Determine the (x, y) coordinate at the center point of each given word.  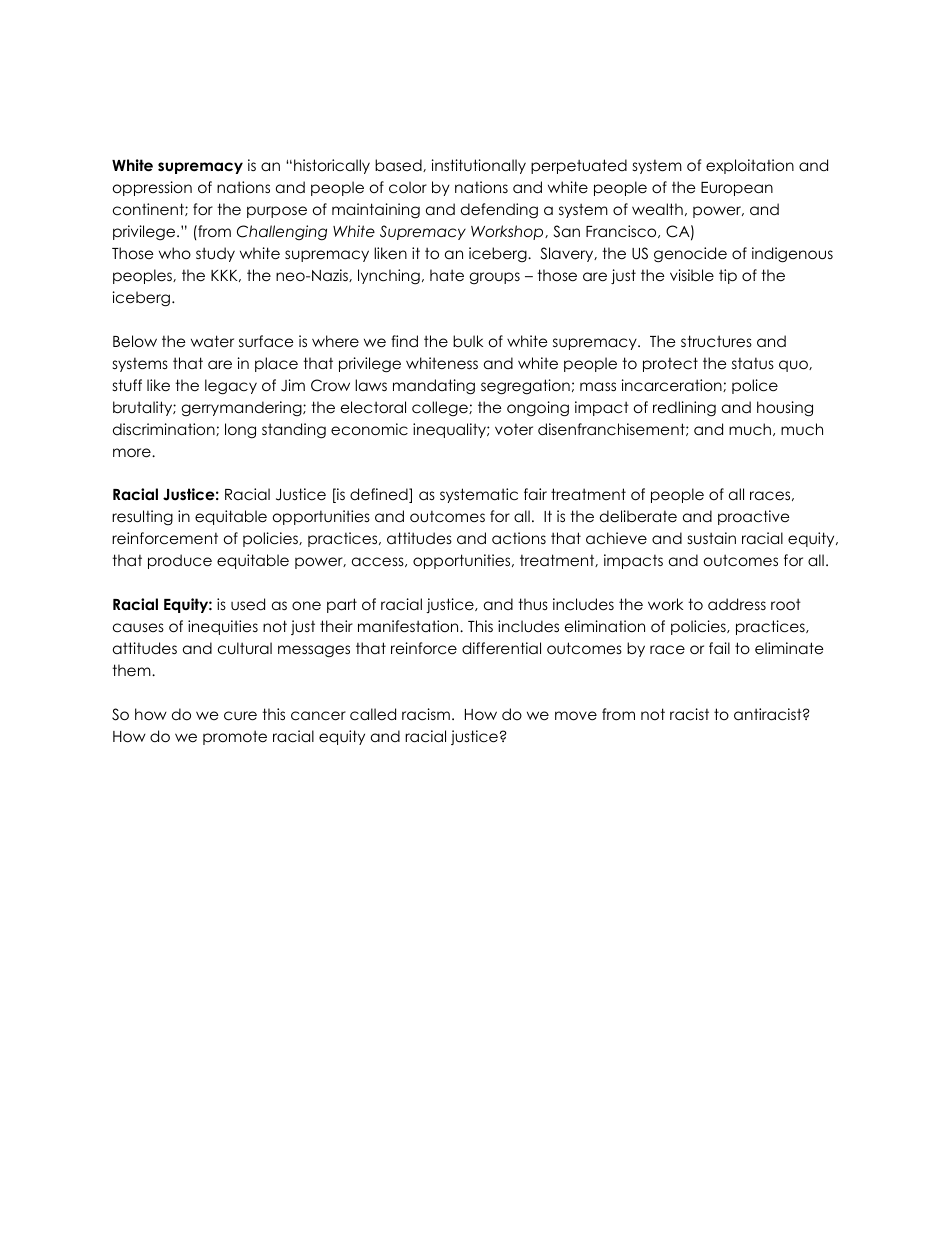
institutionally (479, 166)
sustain (712, 538)
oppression (152, 188)
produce (180, 561)
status (753, 364)
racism (426, 714)
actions (519, 538)
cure (240, 716)
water (212, 341)
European (737, 189)
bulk (468, 341)
